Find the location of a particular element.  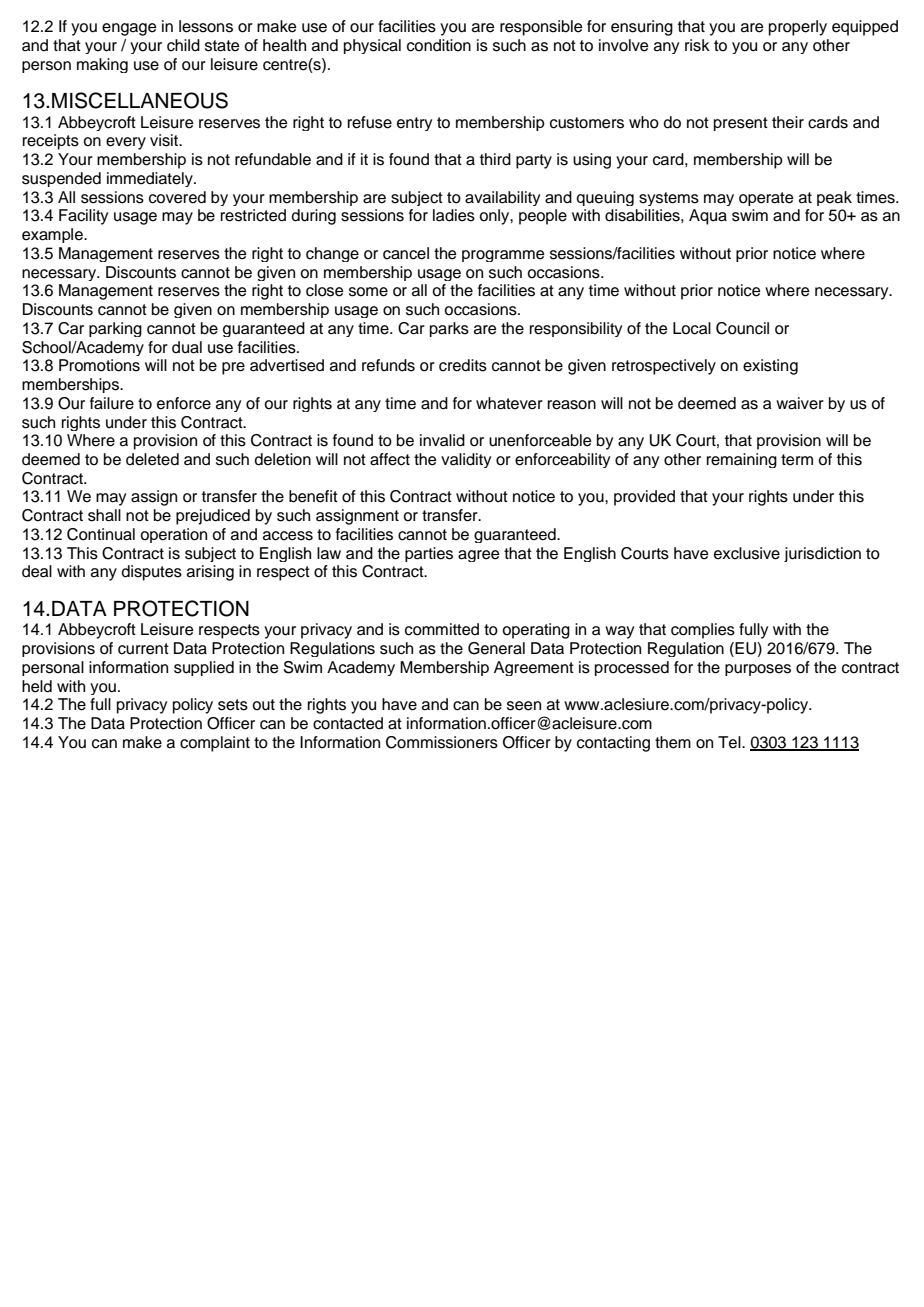

validity is located at coordinates (466, 460).
